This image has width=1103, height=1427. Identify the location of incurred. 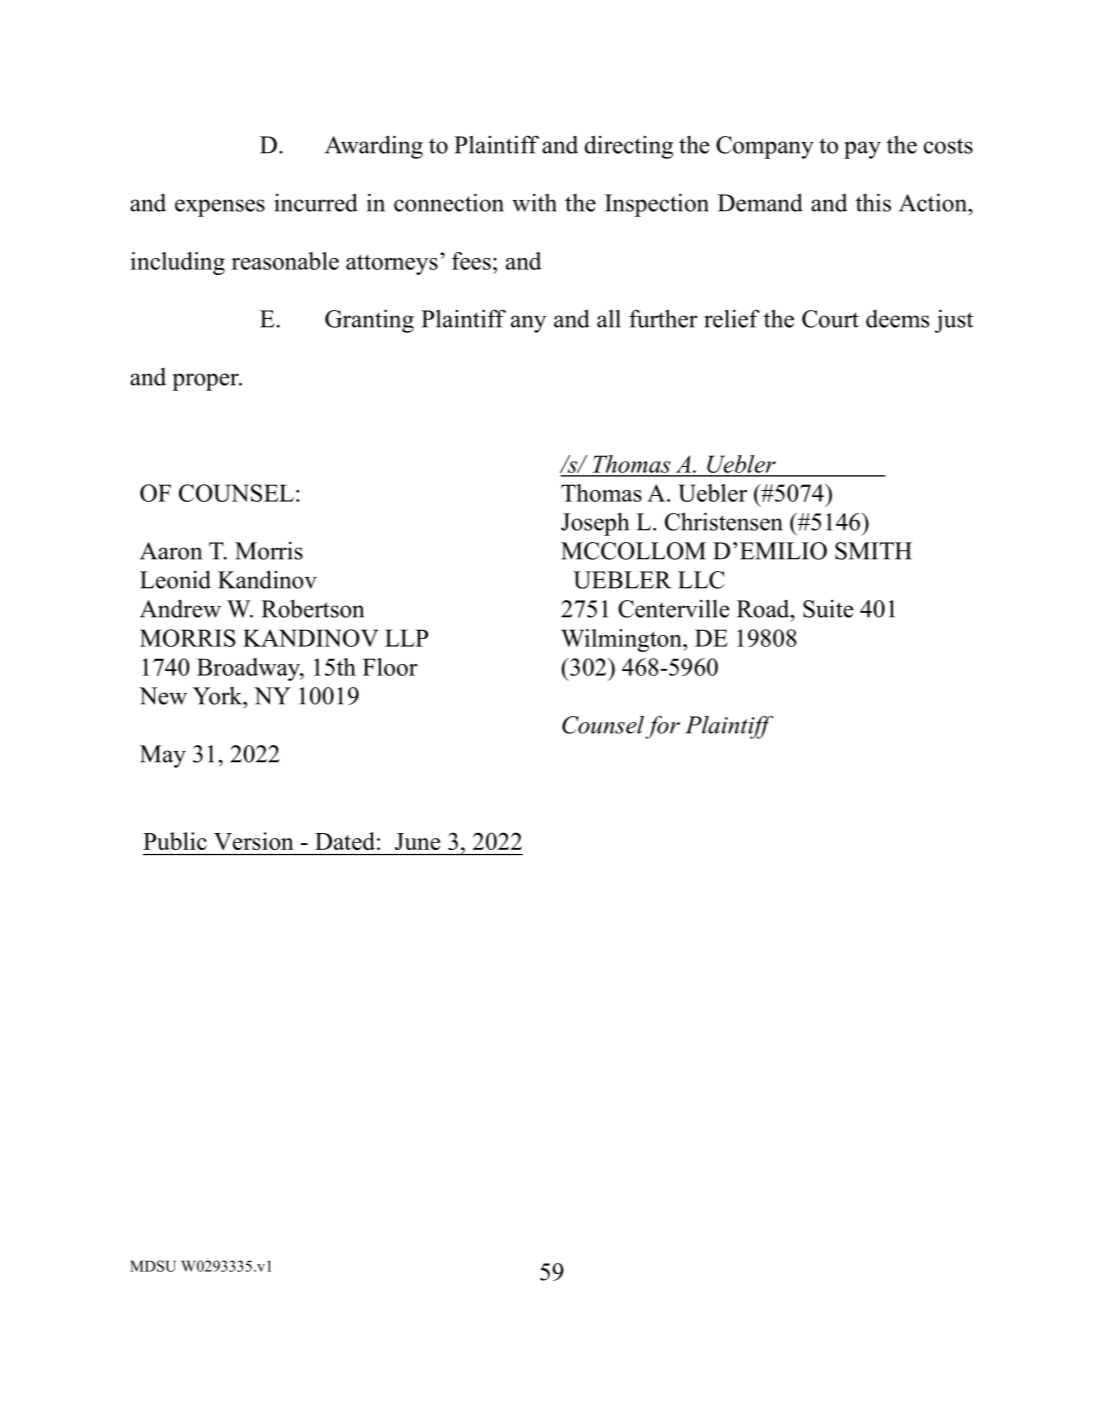
(316, 202).
